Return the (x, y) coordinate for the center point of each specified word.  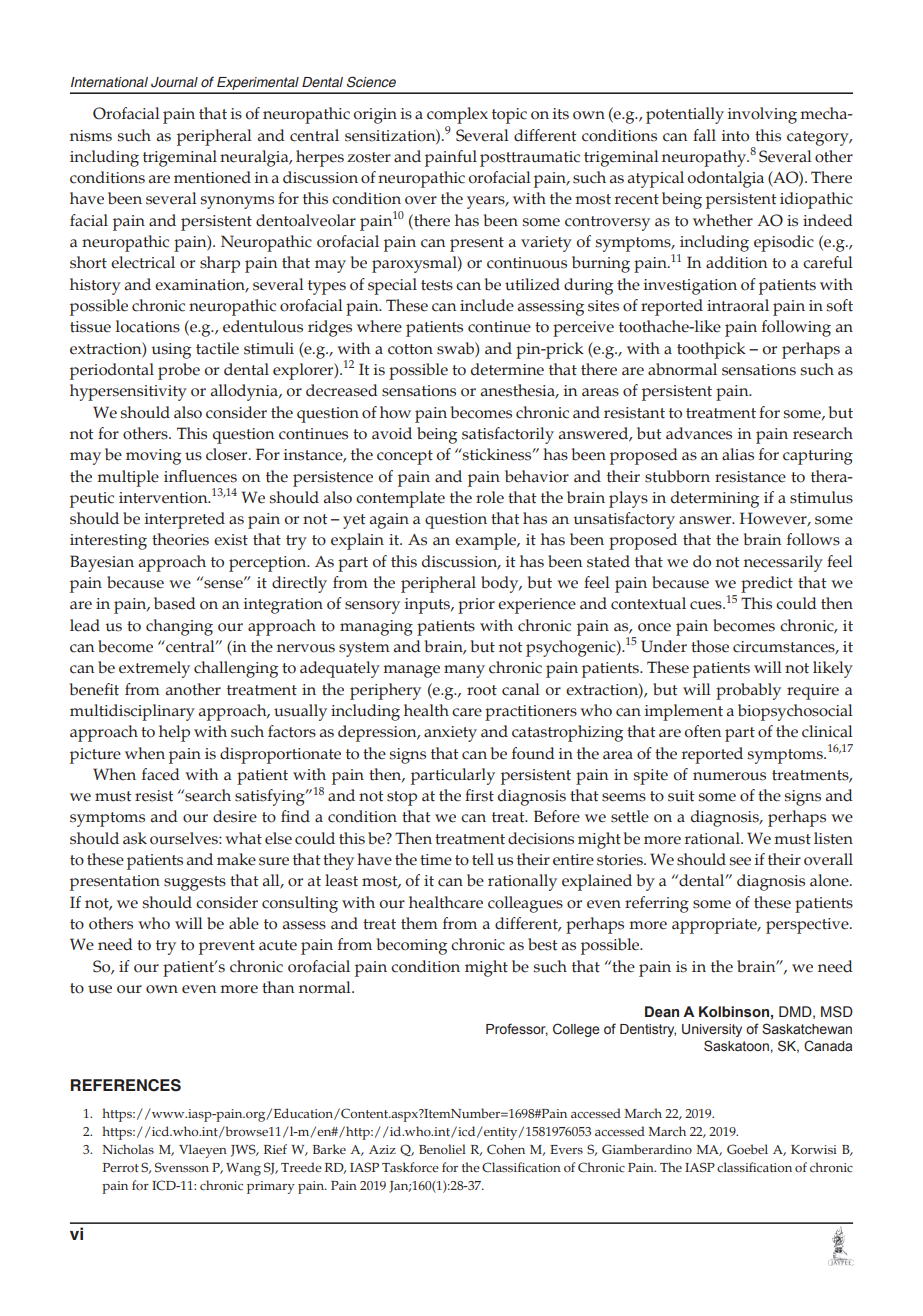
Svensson (182, 1167)
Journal (174, 82)
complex (457, 115)
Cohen (506, 1149)
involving (762, 115)
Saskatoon (736, 1046)
